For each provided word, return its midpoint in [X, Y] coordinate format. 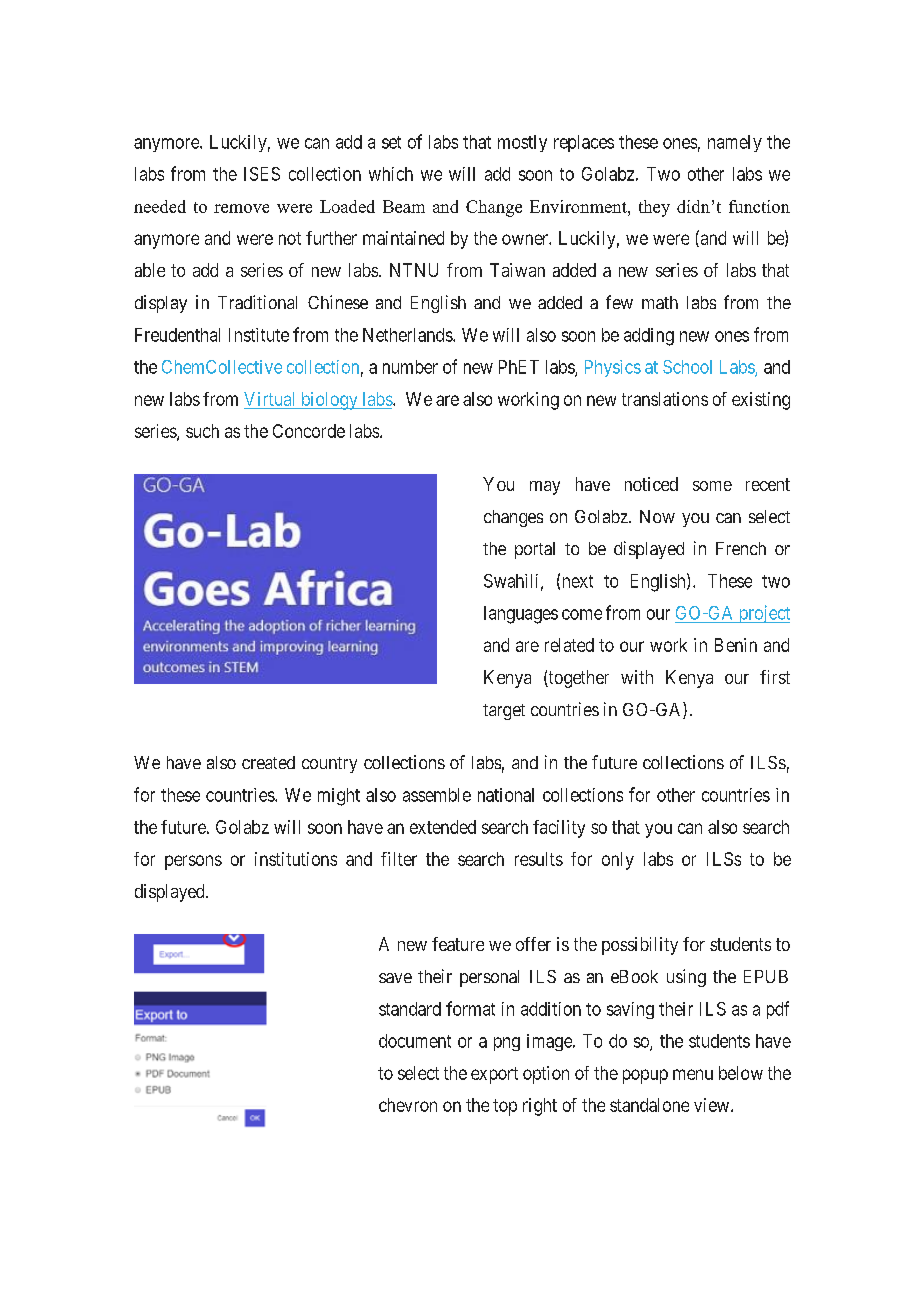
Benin [736, 645]
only [618, 861]
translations [665, 399]
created [268, 762]
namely [735, 143]
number [410, 367]
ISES [262, 174]
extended [443, 827]
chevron [408, 1105]
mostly [522, 143]
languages [521, 615]
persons [193, 862]
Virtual [269, 399]
